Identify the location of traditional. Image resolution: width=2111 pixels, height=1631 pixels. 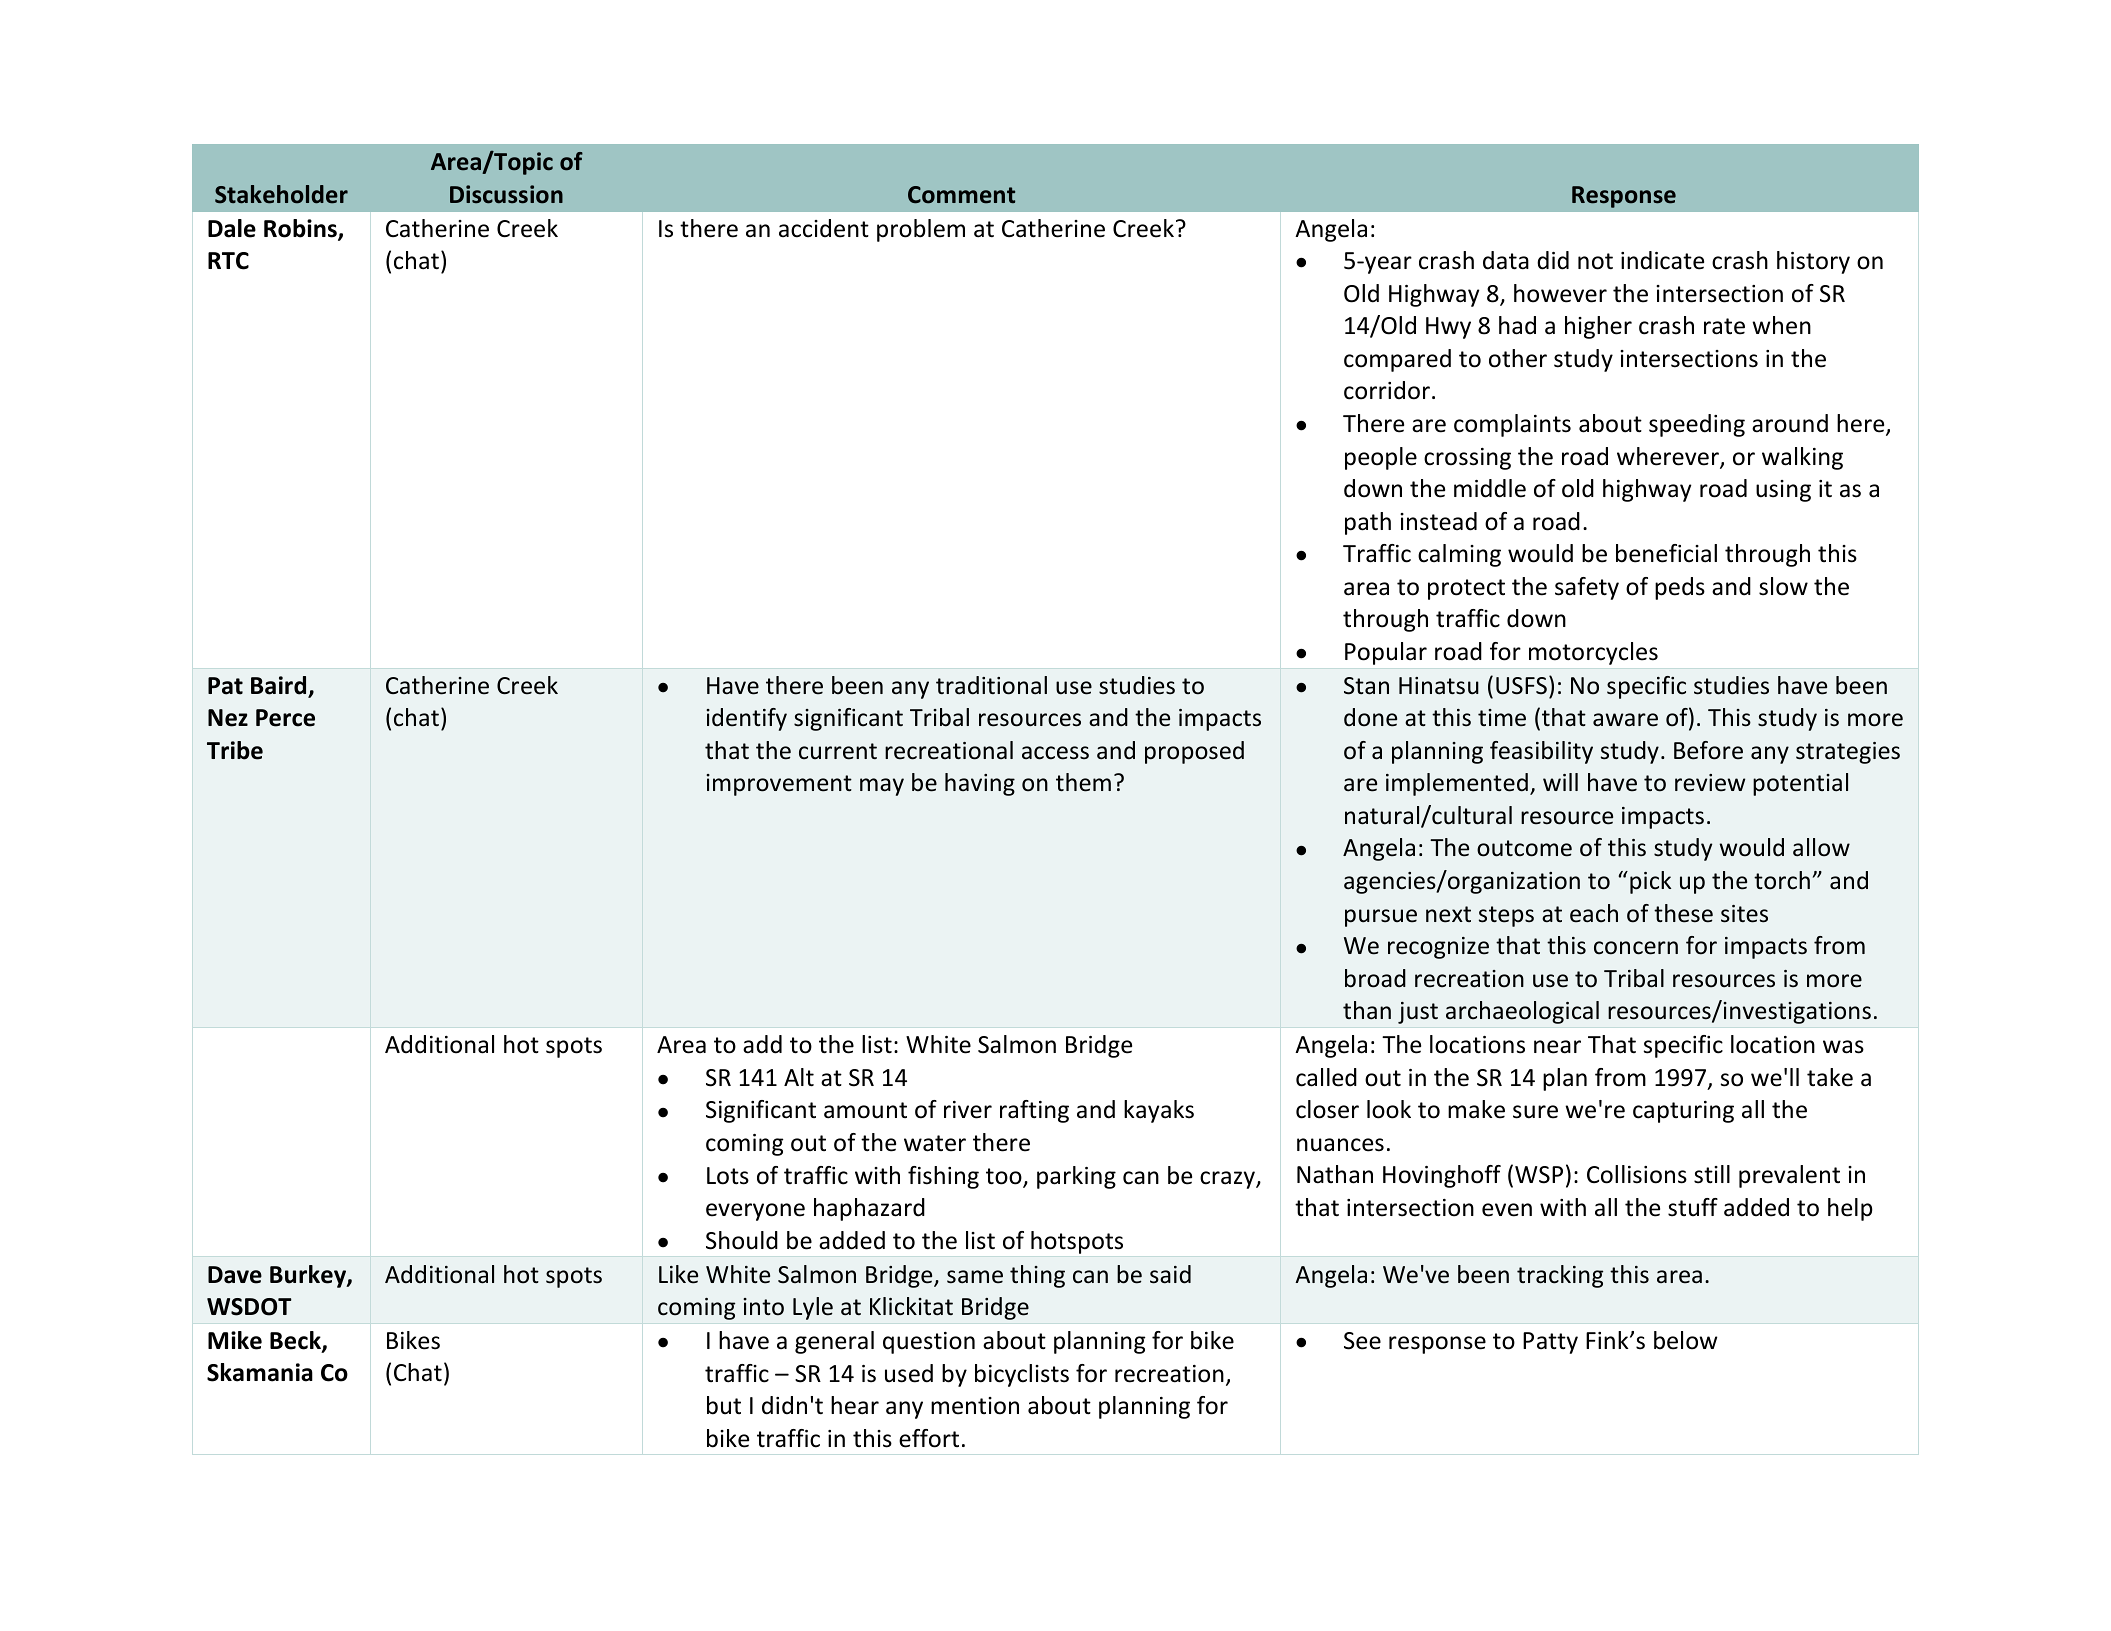
(991, 685).
